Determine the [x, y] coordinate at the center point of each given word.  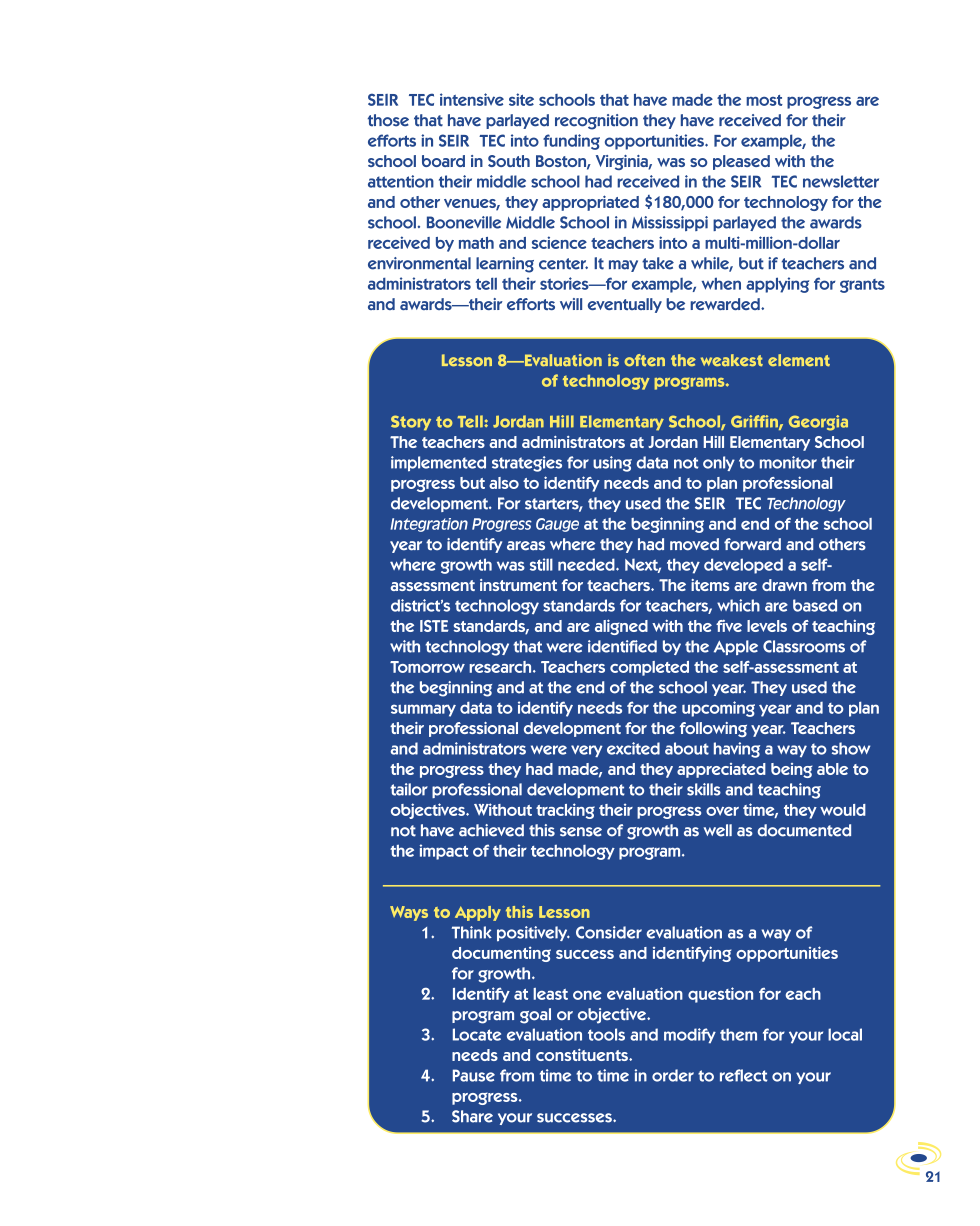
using [612, 464]
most [764, 100]
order [673, 1075]
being [791, 770]
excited [633, 748]
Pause [474, 1075]
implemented [438, 464]
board [443, 161]
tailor [409, 789]
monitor [788, 462]
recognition [596, 122]
